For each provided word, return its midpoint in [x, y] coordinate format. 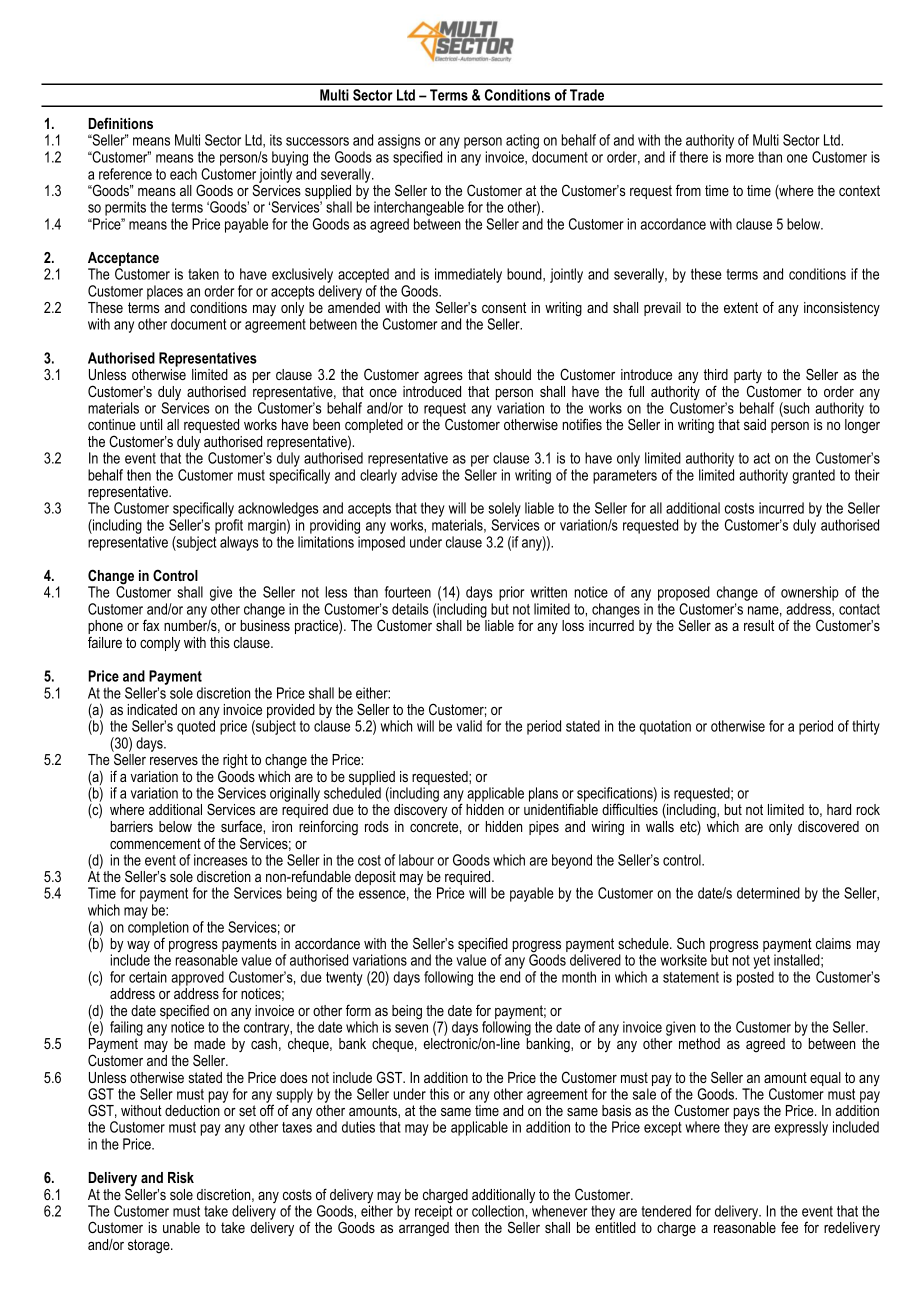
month [579, 977]
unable [181, 1227]
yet [763, 963]
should [513, 374]
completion [158, 929]
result [759, 625]
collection [498, 1211]
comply [160, 644]
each [183, 174]
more [740, 158]
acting [522, 143]
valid [469, 726]
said [755, 424]
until [151, 424]
